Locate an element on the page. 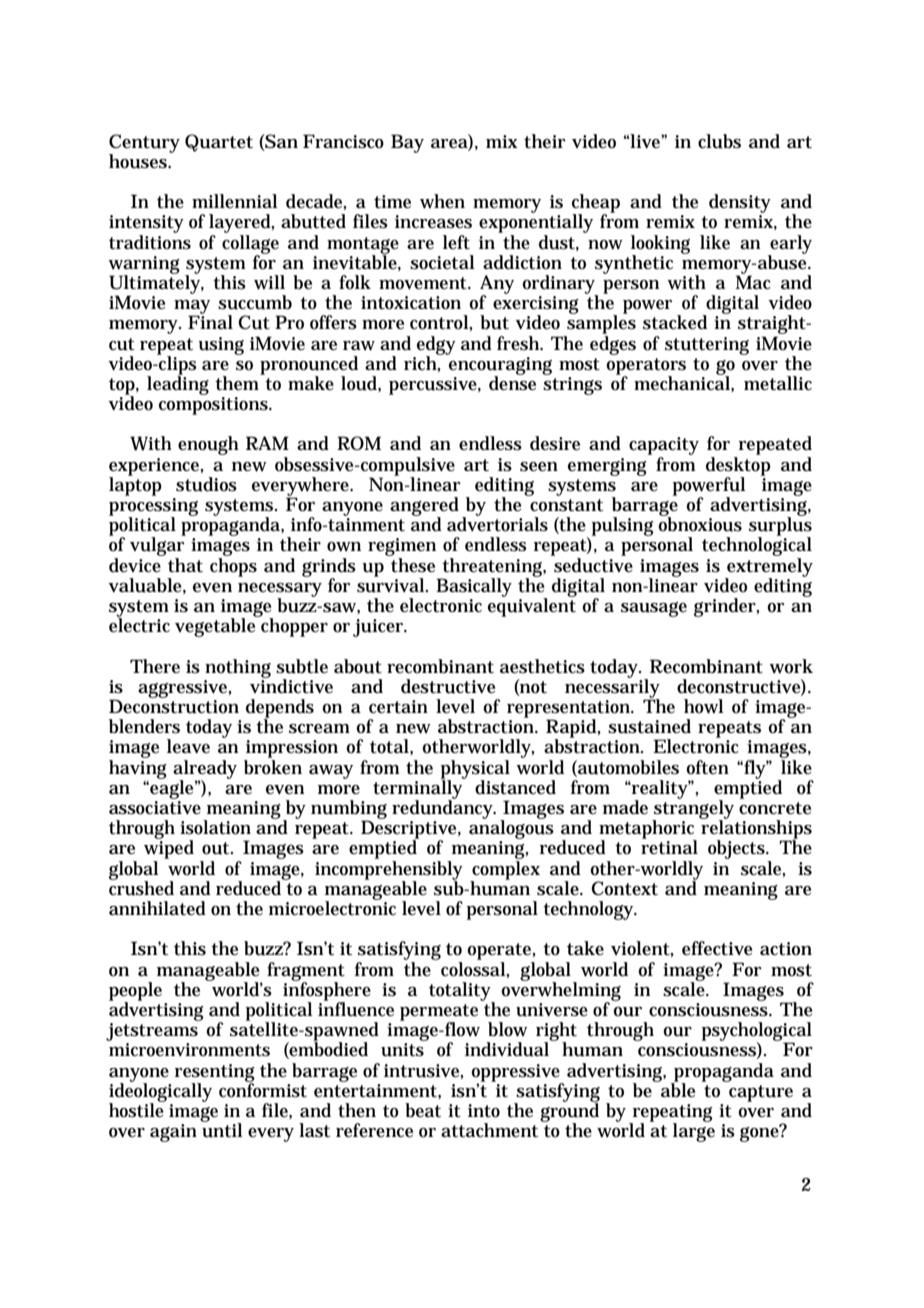  metallic is located at coordinates (778, 383).
